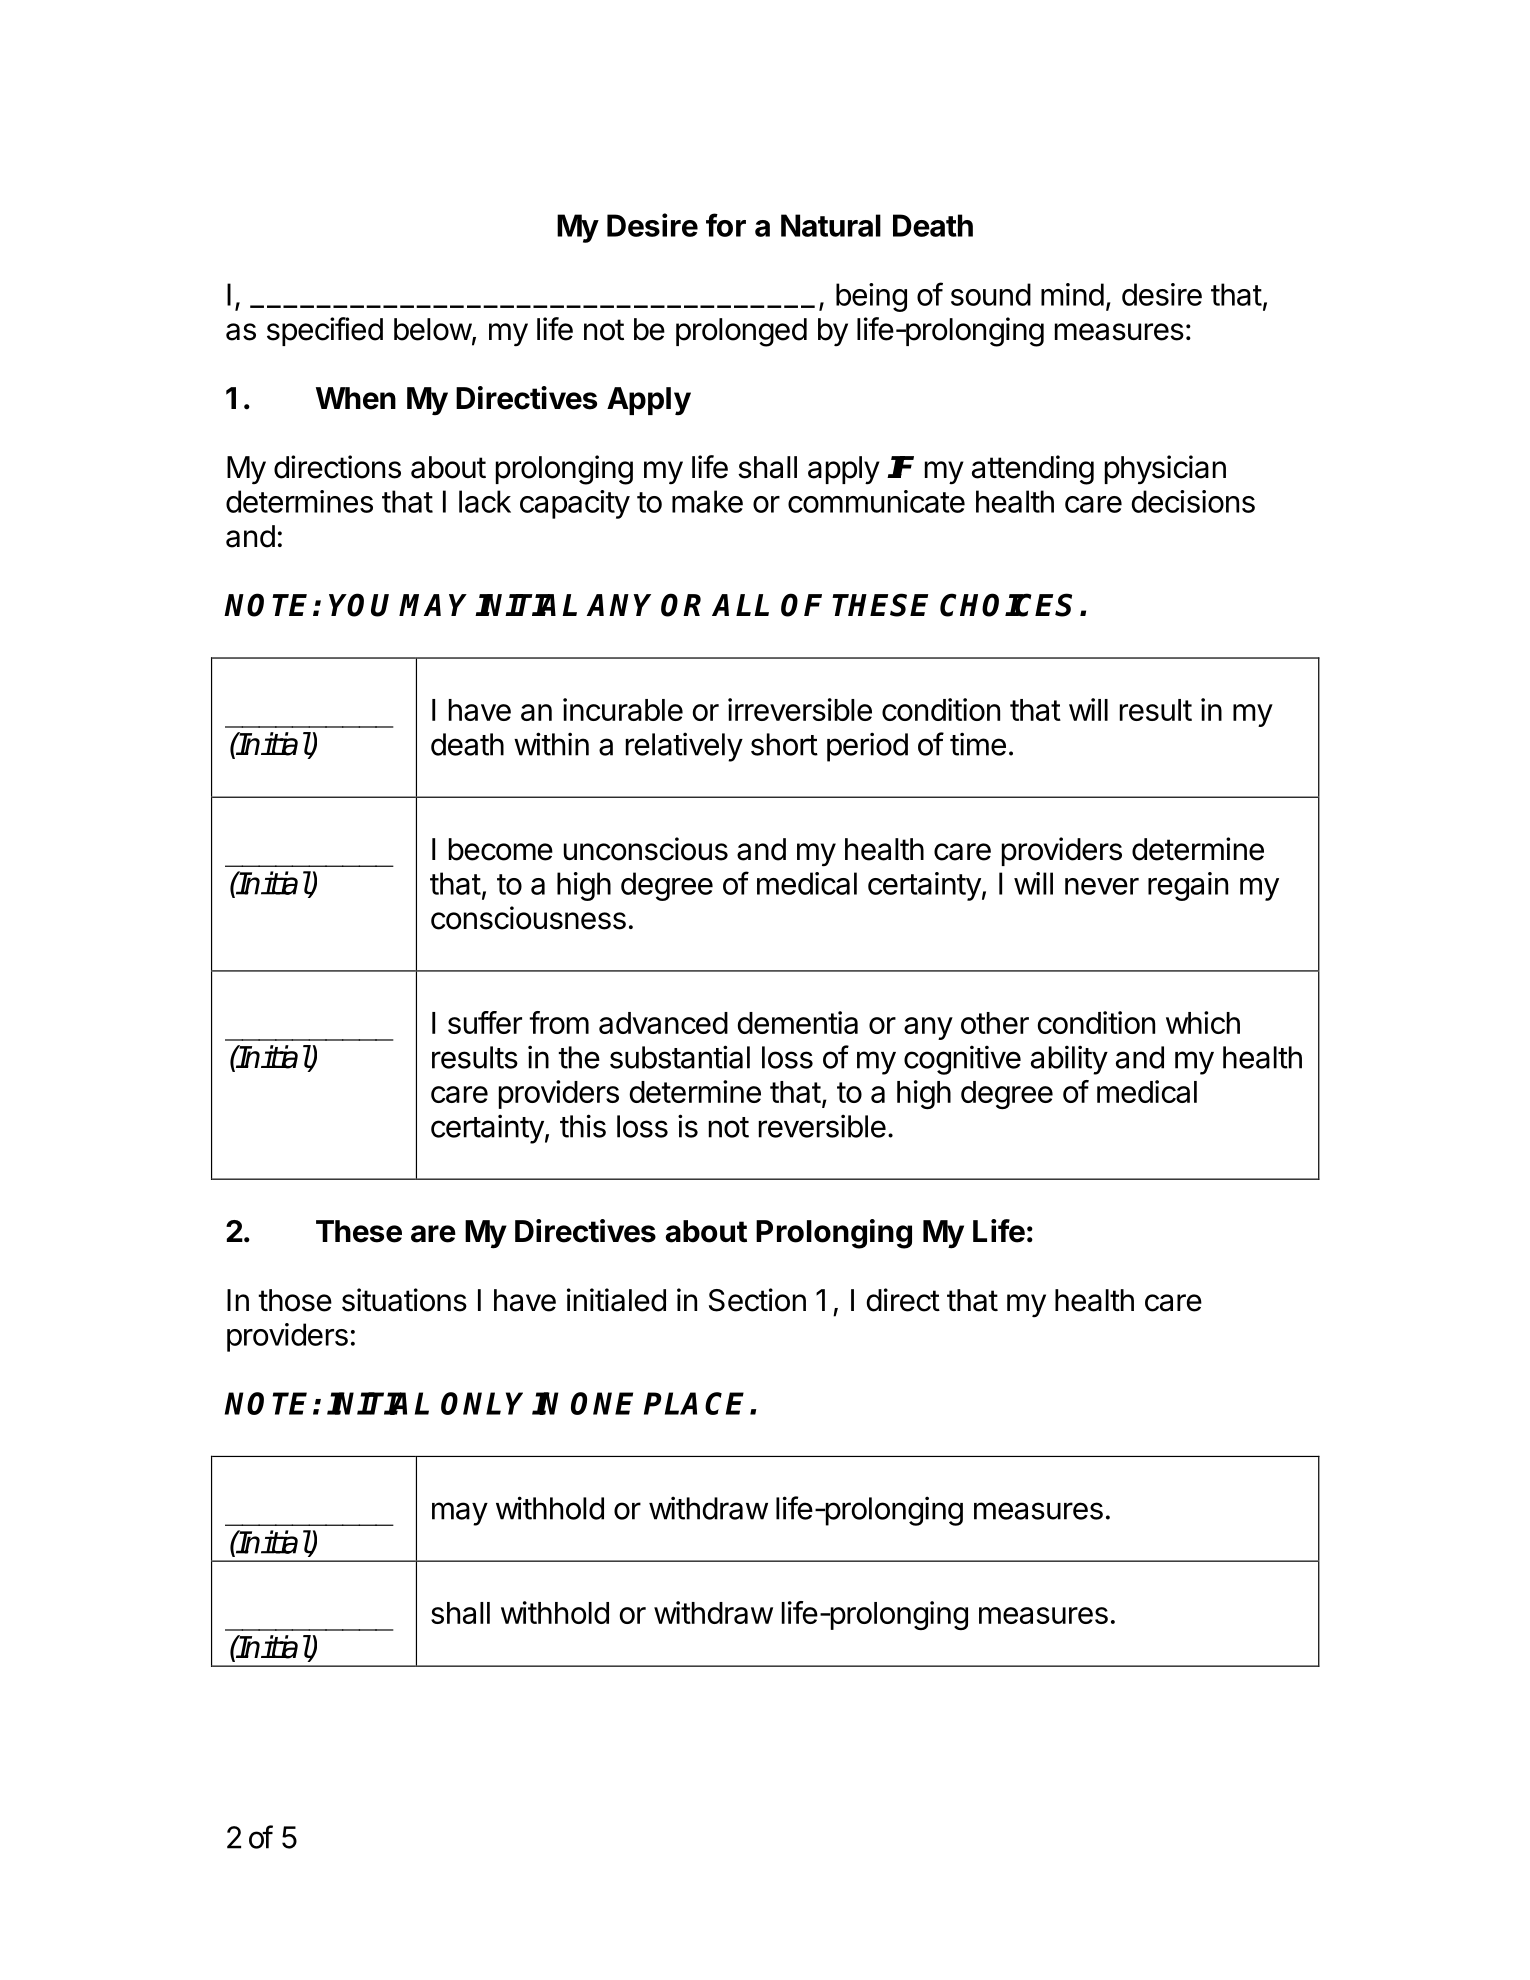 The image size is (1530, 1980). What do you see at coordinates (1102, 886) in the screenshot?
I see `never` at bounding box center [1102, 886].
